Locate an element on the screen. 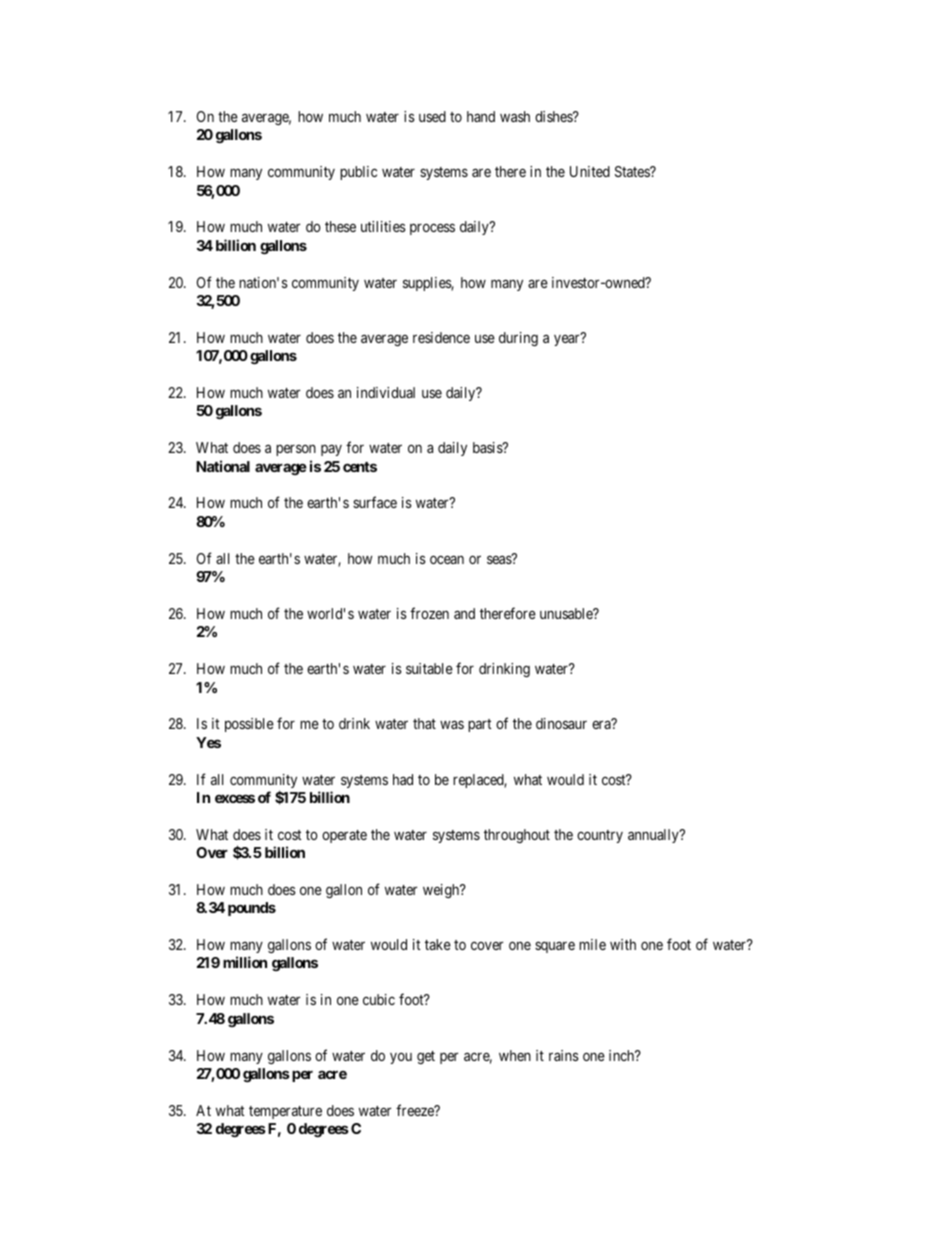  country is located at coordinates (600, 836).
